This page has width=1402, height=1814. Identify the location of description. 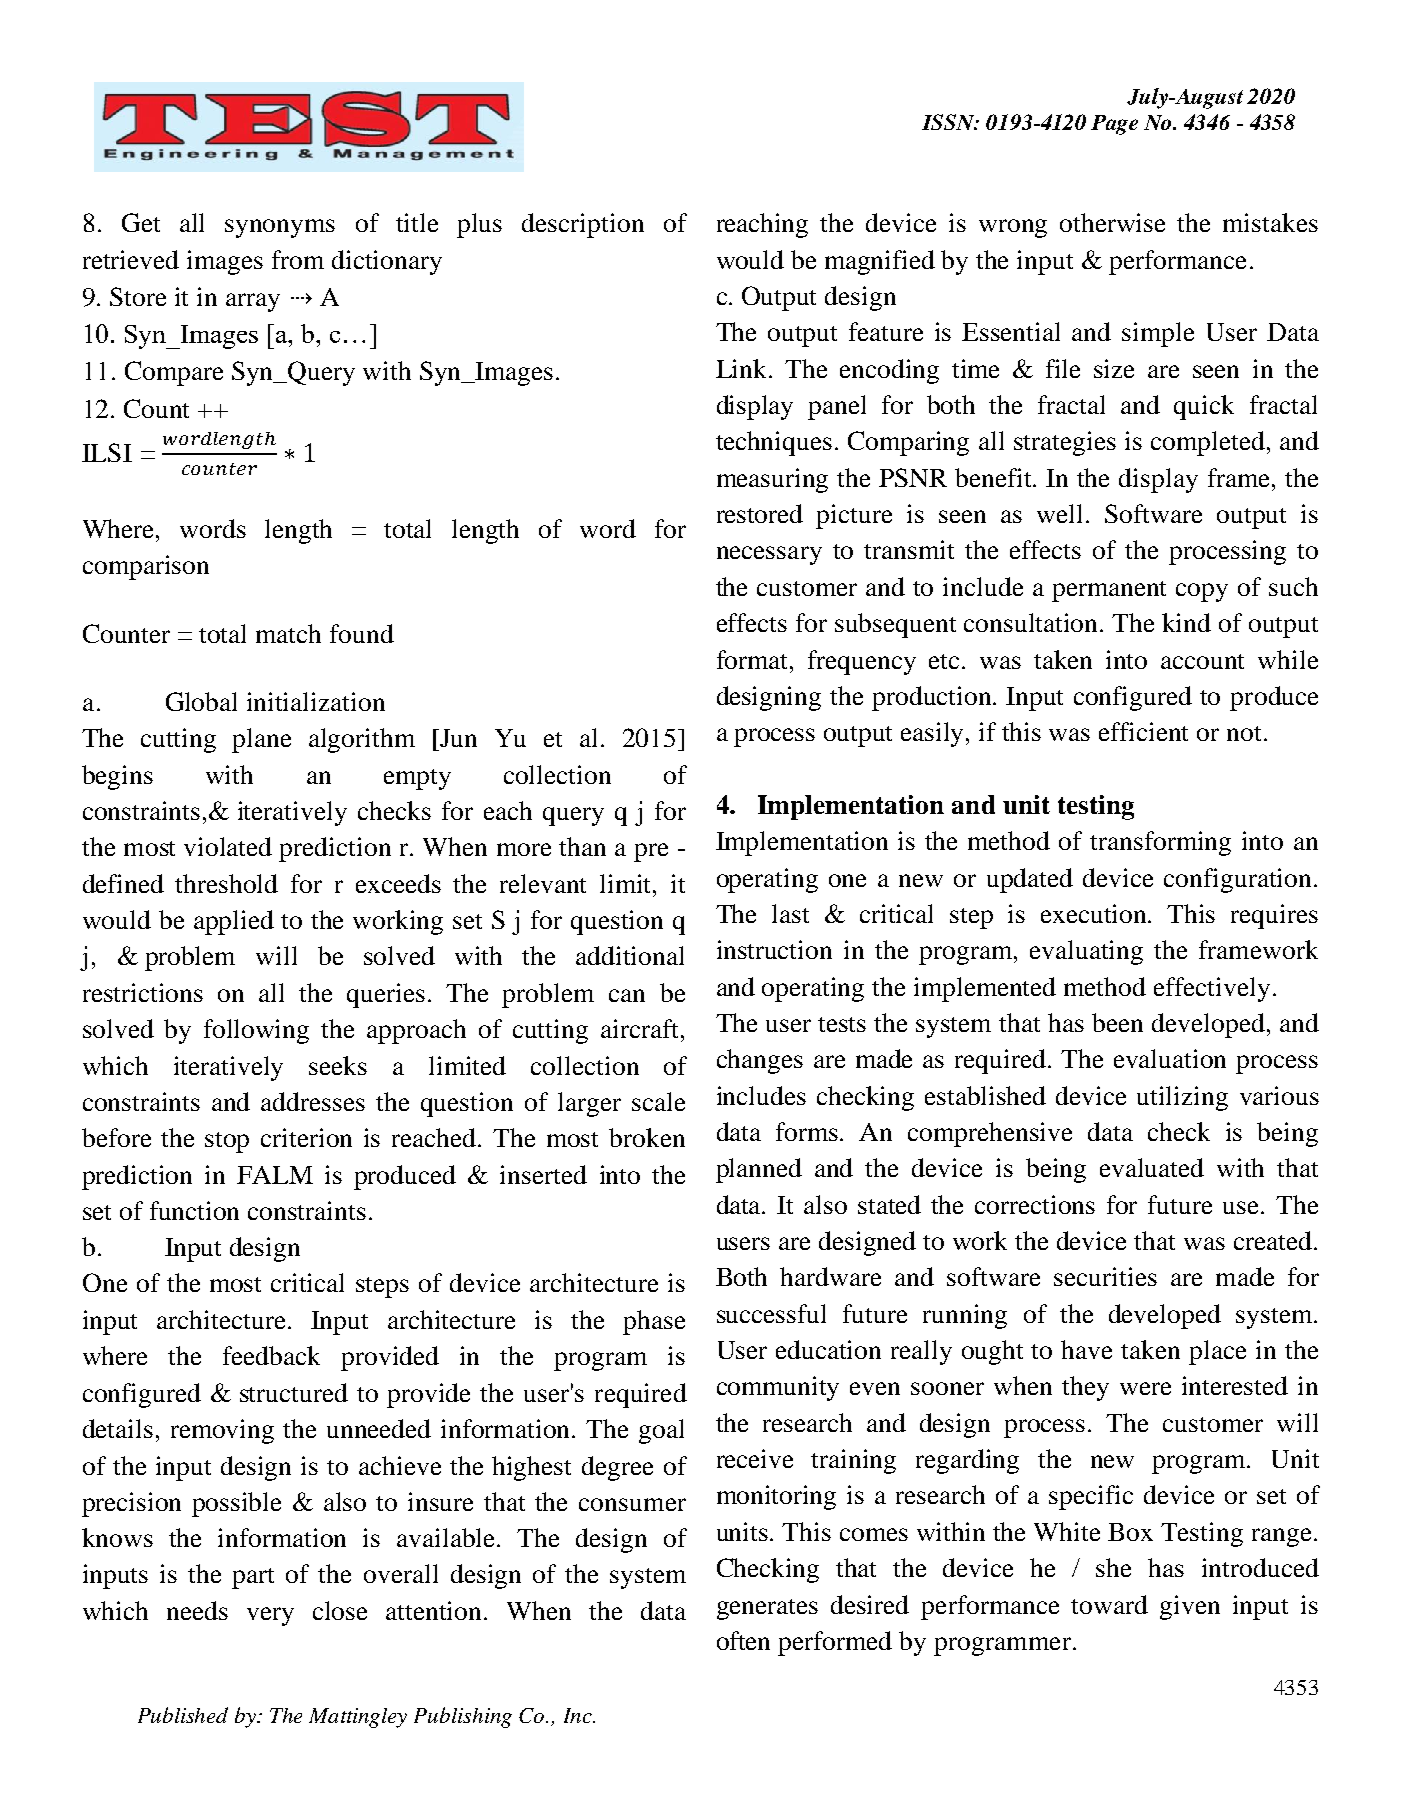
(583, 225).
